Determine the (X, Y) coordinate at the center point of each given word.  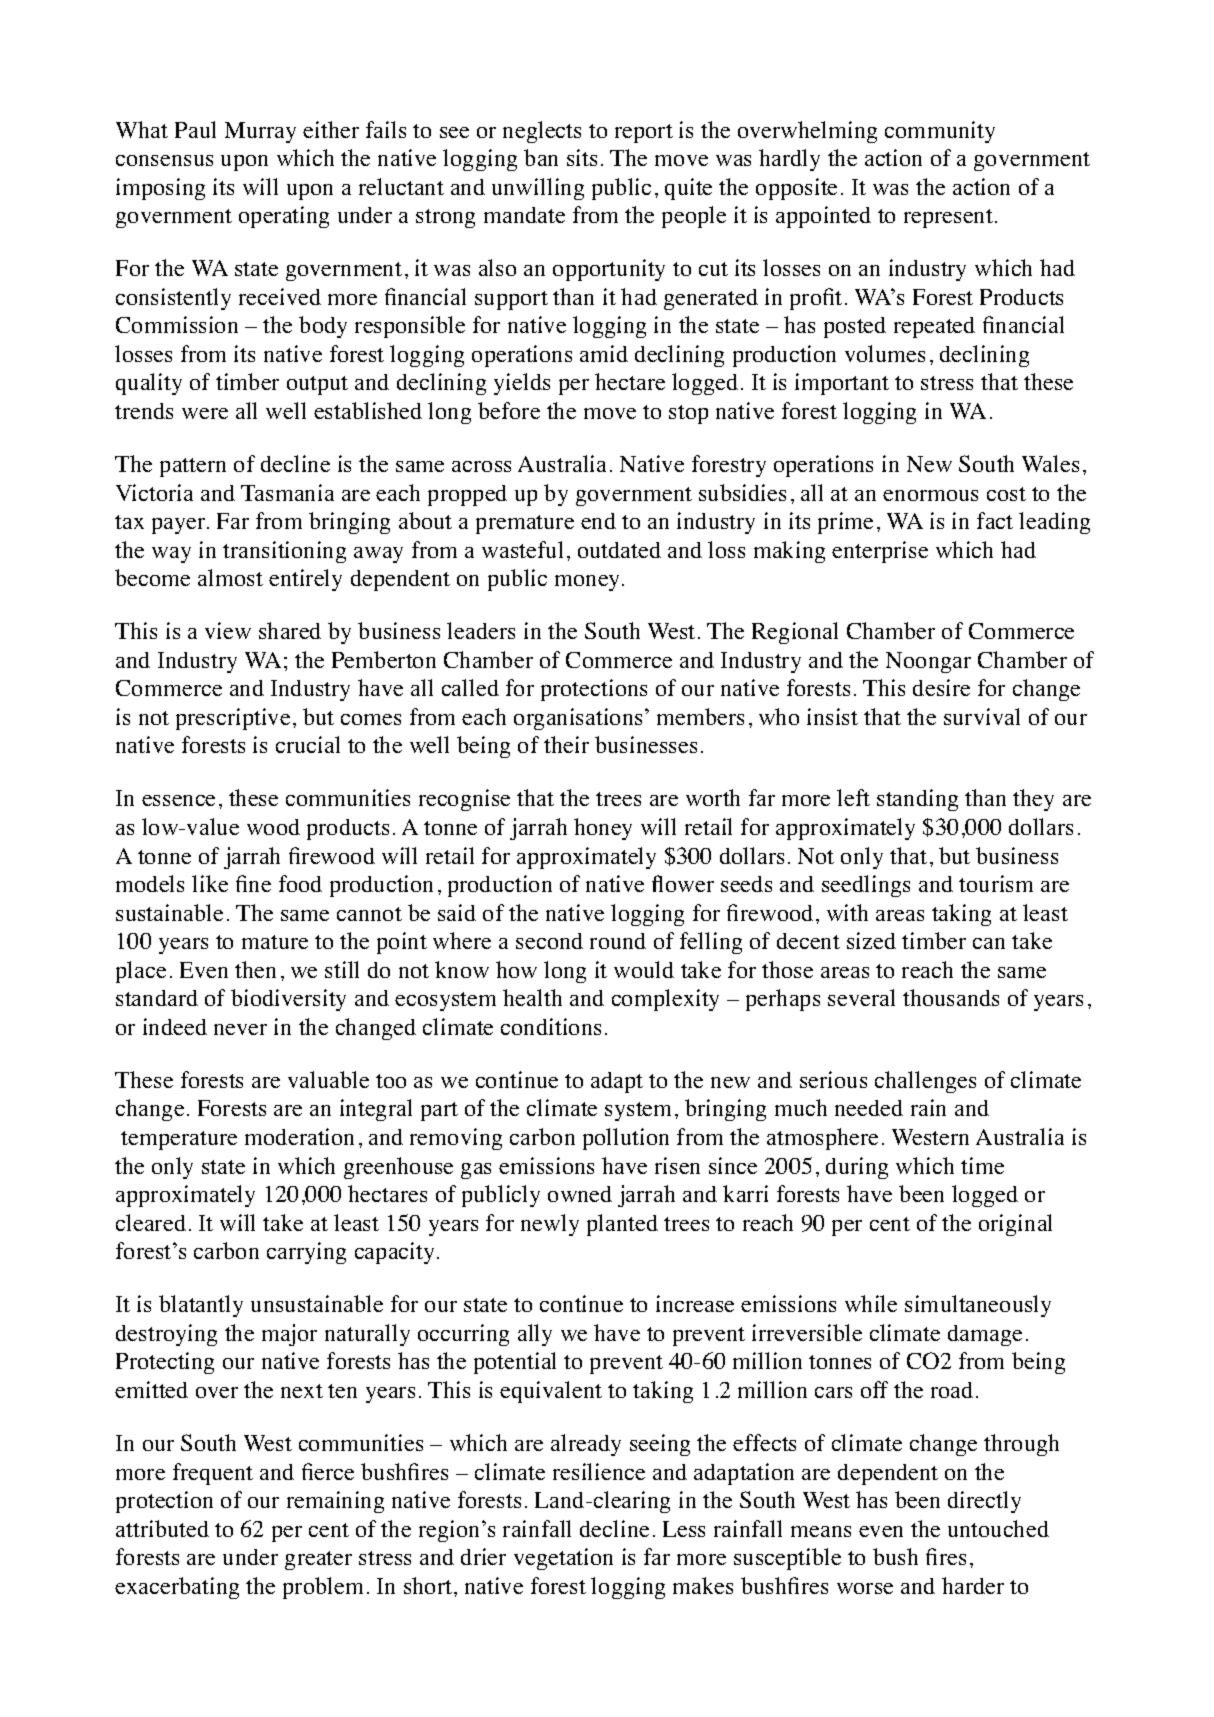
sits (582, 157)
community (940, 132)
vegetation (563, 1559)
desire (941, 687)
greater (318, 1560)
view (228, 630)
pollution (626, 1139)
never (240, 1029)
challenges (925, 1082)
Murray (260, 132)
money (589, 583)
